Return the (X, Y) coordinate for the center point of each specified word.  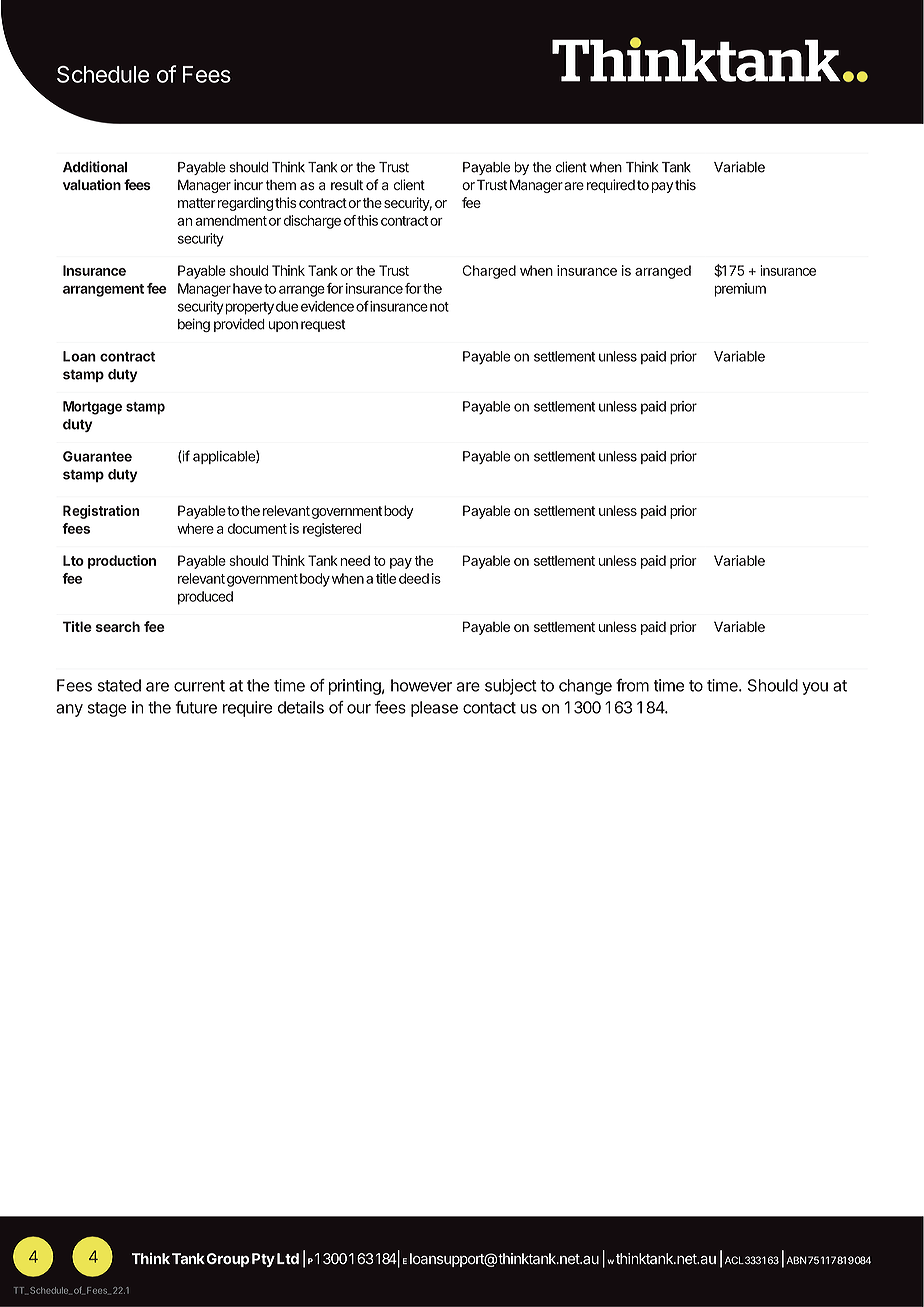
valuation (92, 184)
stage (107, 709)
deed (414, 578)
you (815, 688)
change (585, 687)
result (347, 185)
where (195, 528)
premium (740, 290)
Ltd (288, 1258)
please (434, 709)
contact (489, 708)
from (632, 685)
